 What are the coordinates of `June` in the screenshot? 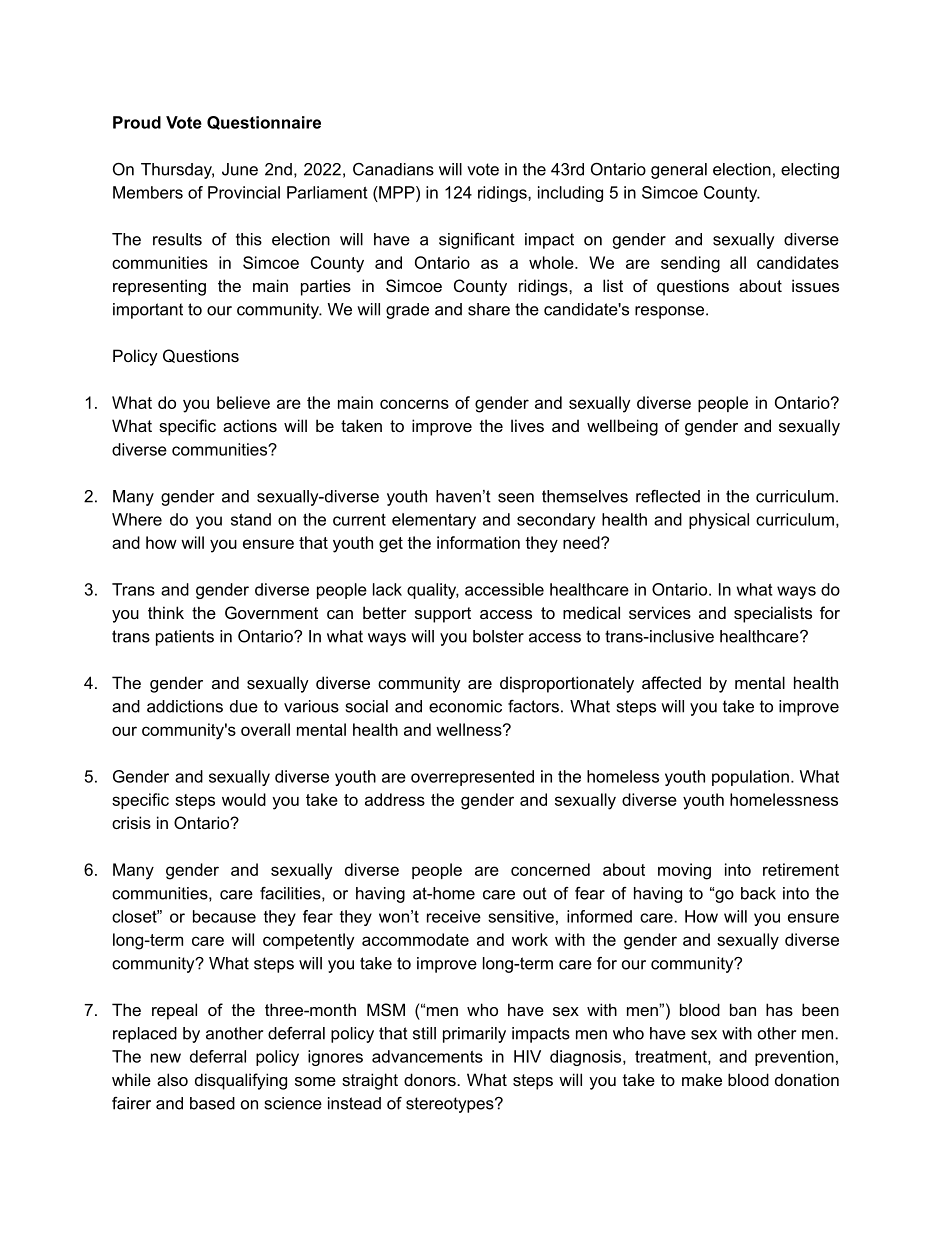 It's located at (240, 169).
